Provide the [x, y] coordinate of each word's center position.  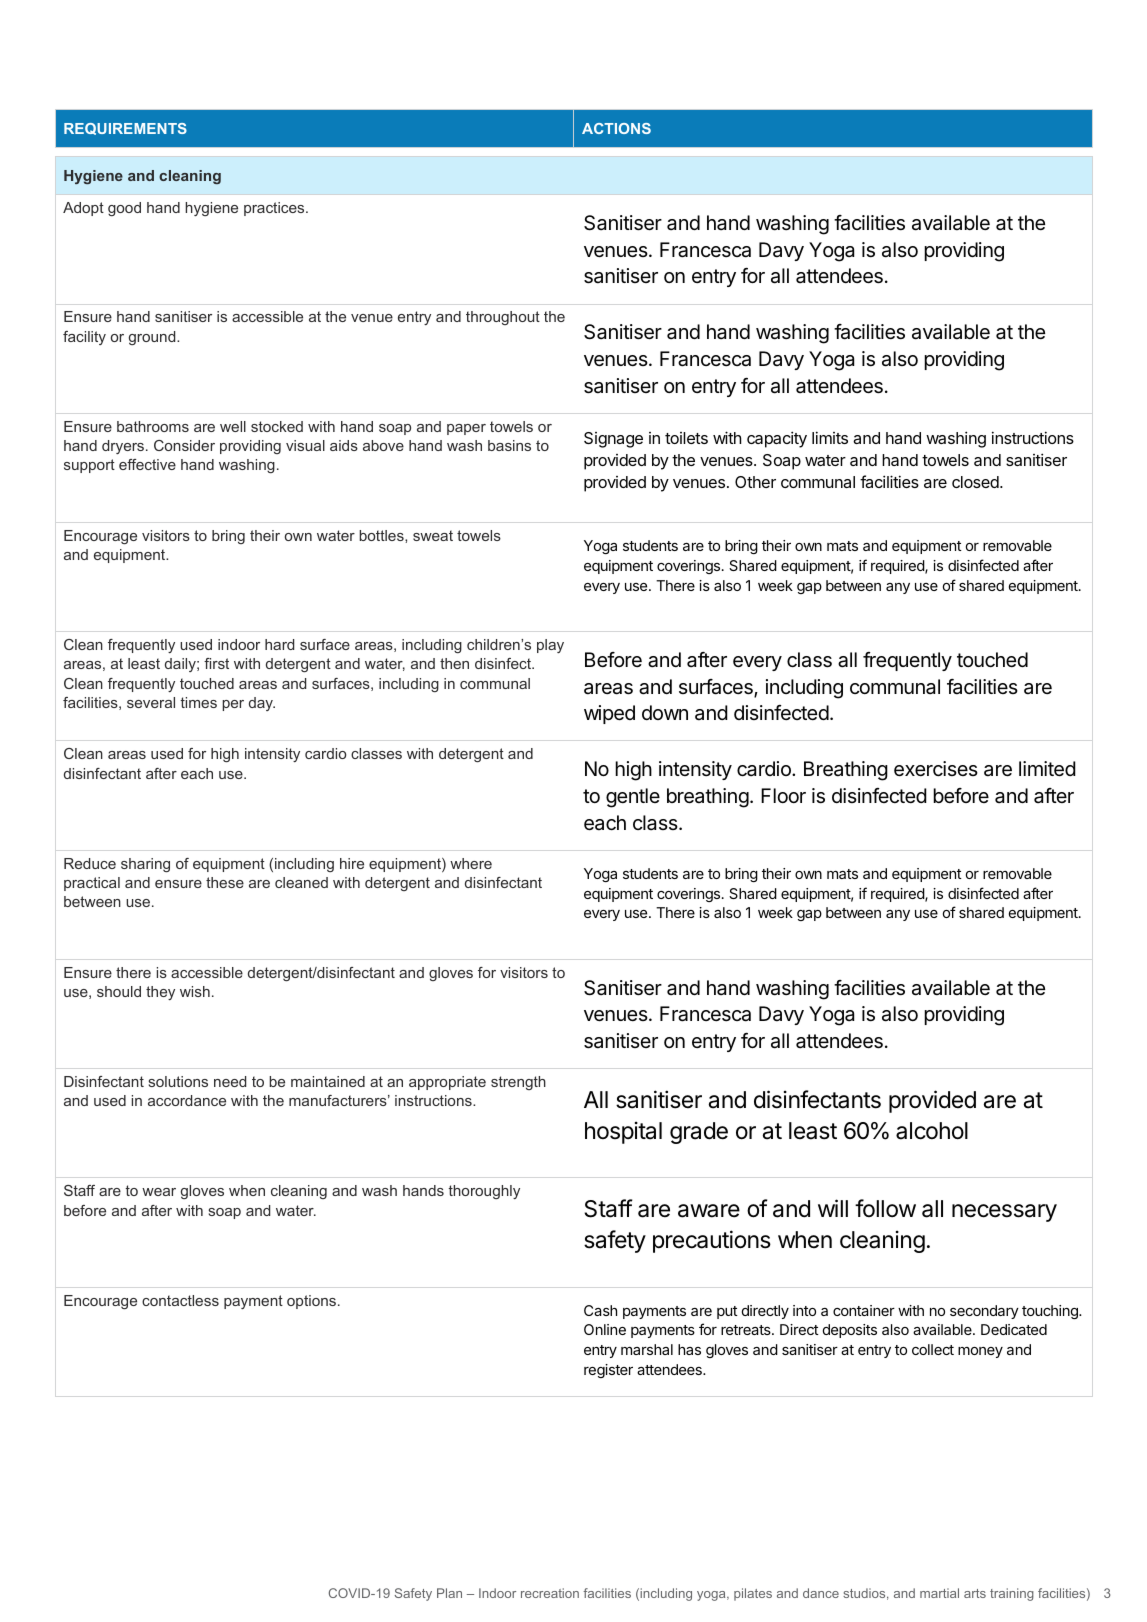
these [225, 882]
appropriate [447, 1083]
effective [147, 464]
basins [509, 445]
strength [518, 1083]
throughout [503, 318]
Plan [449, 1593]
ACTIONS [616, 128]
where [471, 863]
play [550, 646]
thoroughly [484, 1192]
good [124, 209]
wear [159, 1192]
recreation [550, 1593]
